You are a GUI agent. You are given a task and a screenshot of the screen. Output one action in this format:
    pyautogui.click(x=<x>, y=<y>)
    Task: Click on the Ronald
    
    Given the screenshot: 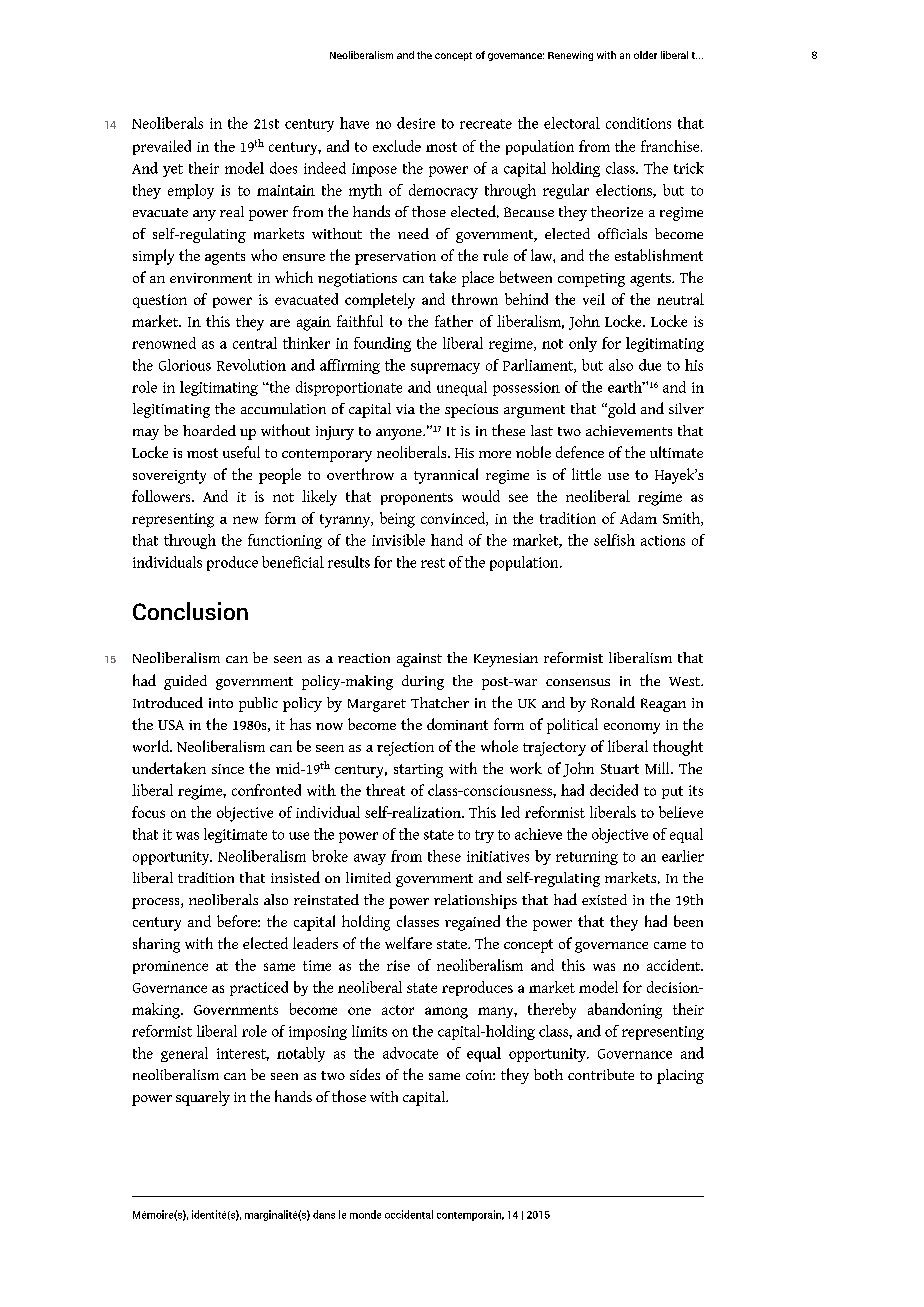 What is the action you would take?
    pyautogui.click(x=613, y=702)
